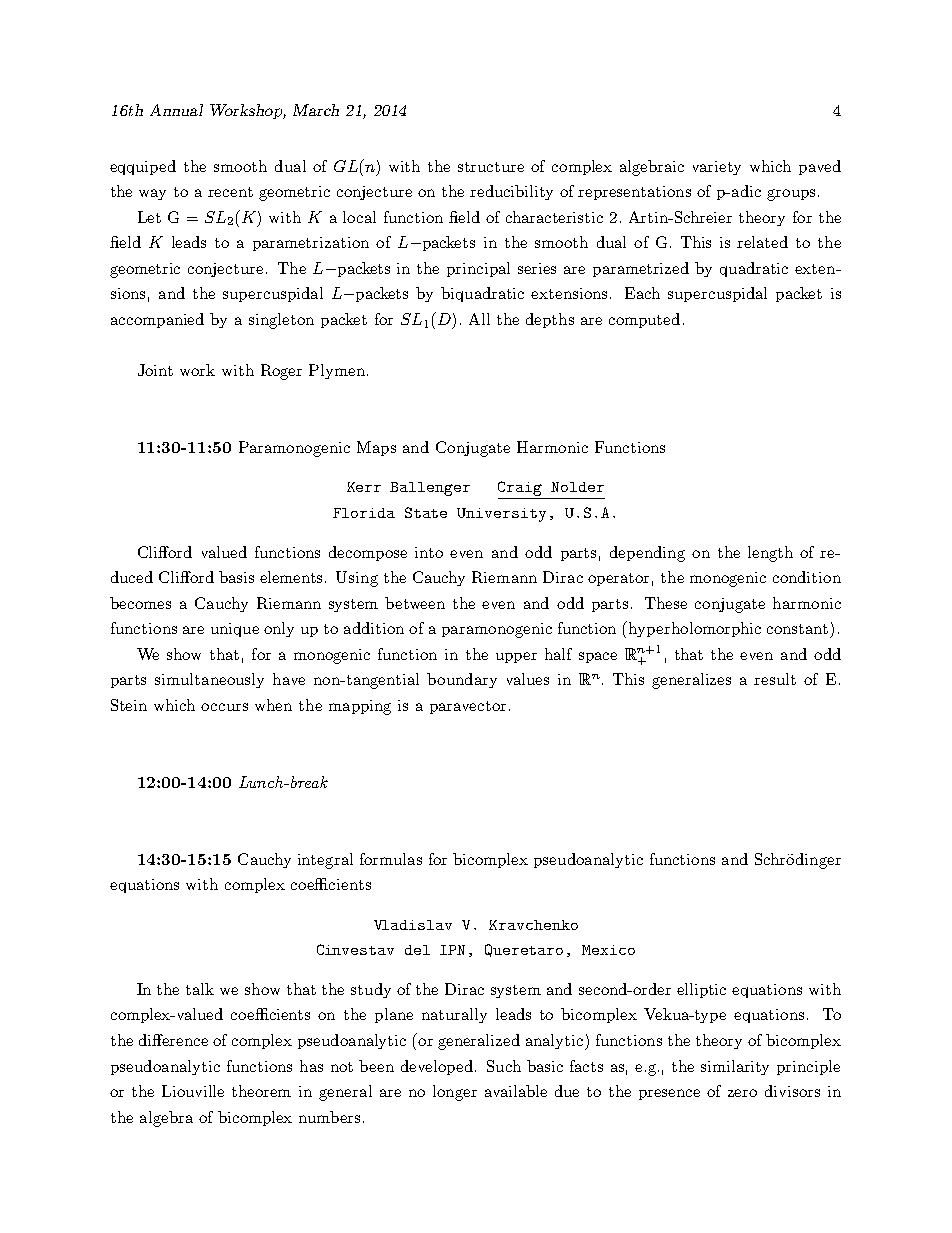  I want to click on structure, so click(491, 167).
